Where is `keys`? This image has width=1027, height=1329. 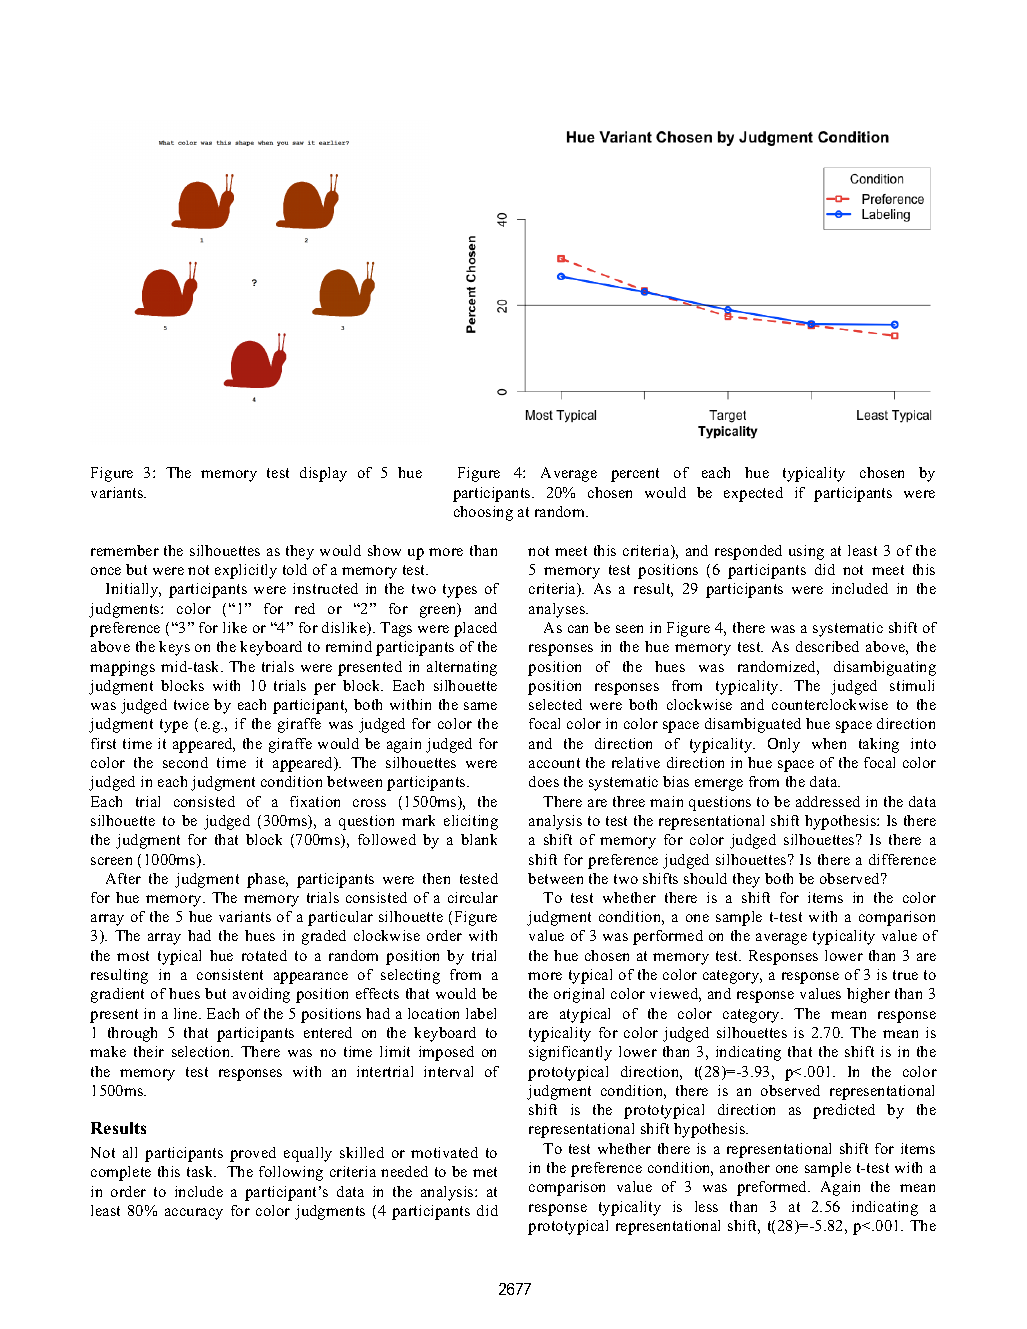
keys is located at coordinates (174, 648).
